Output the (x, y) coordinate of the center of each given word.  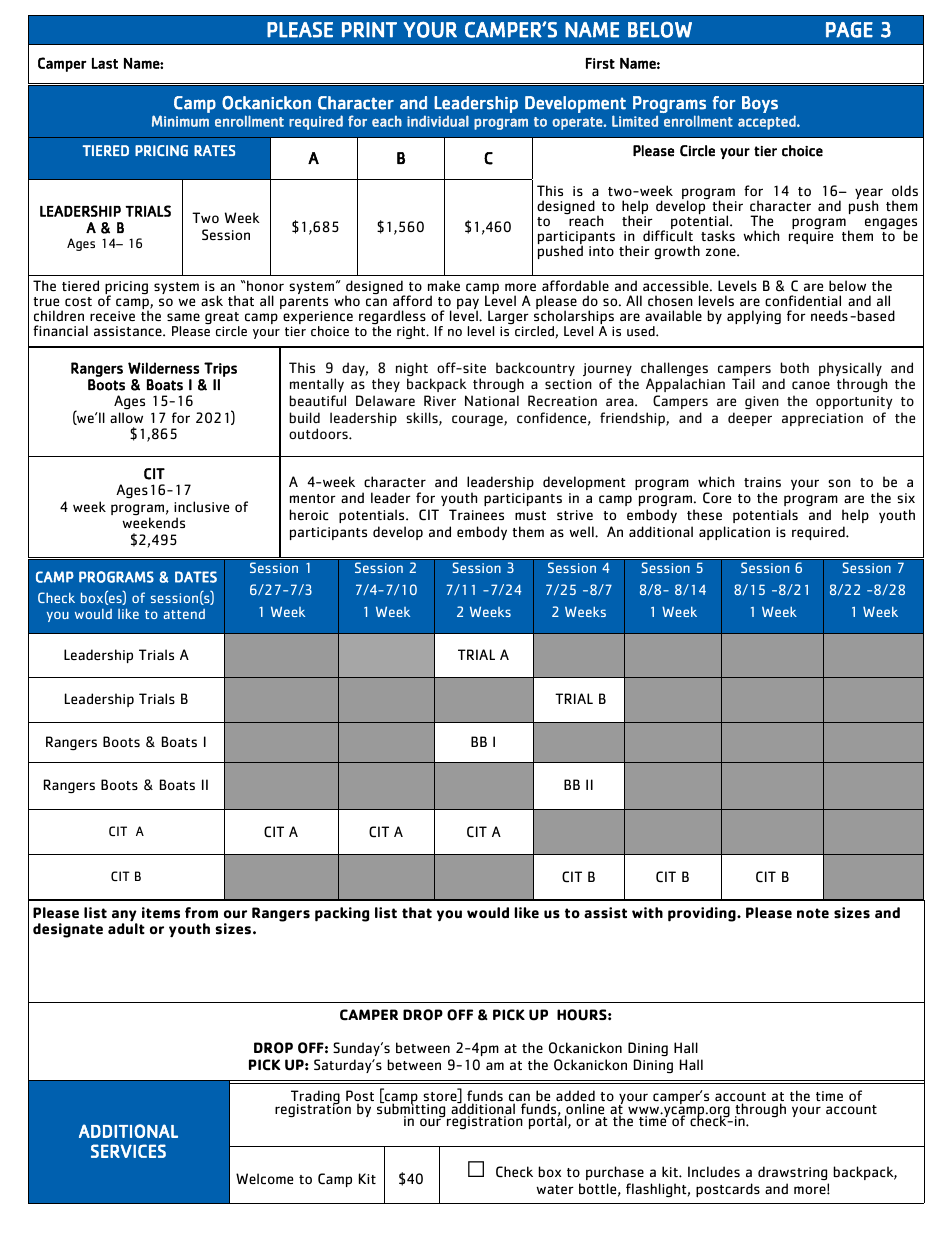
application (734, 533)
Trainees (476, 514)
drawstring (792, 1173)
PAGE (849, 30)
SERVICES (128, 1151)
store (441, 1097)
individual (438, 121)
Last (105, 63)
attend (184, 614)
